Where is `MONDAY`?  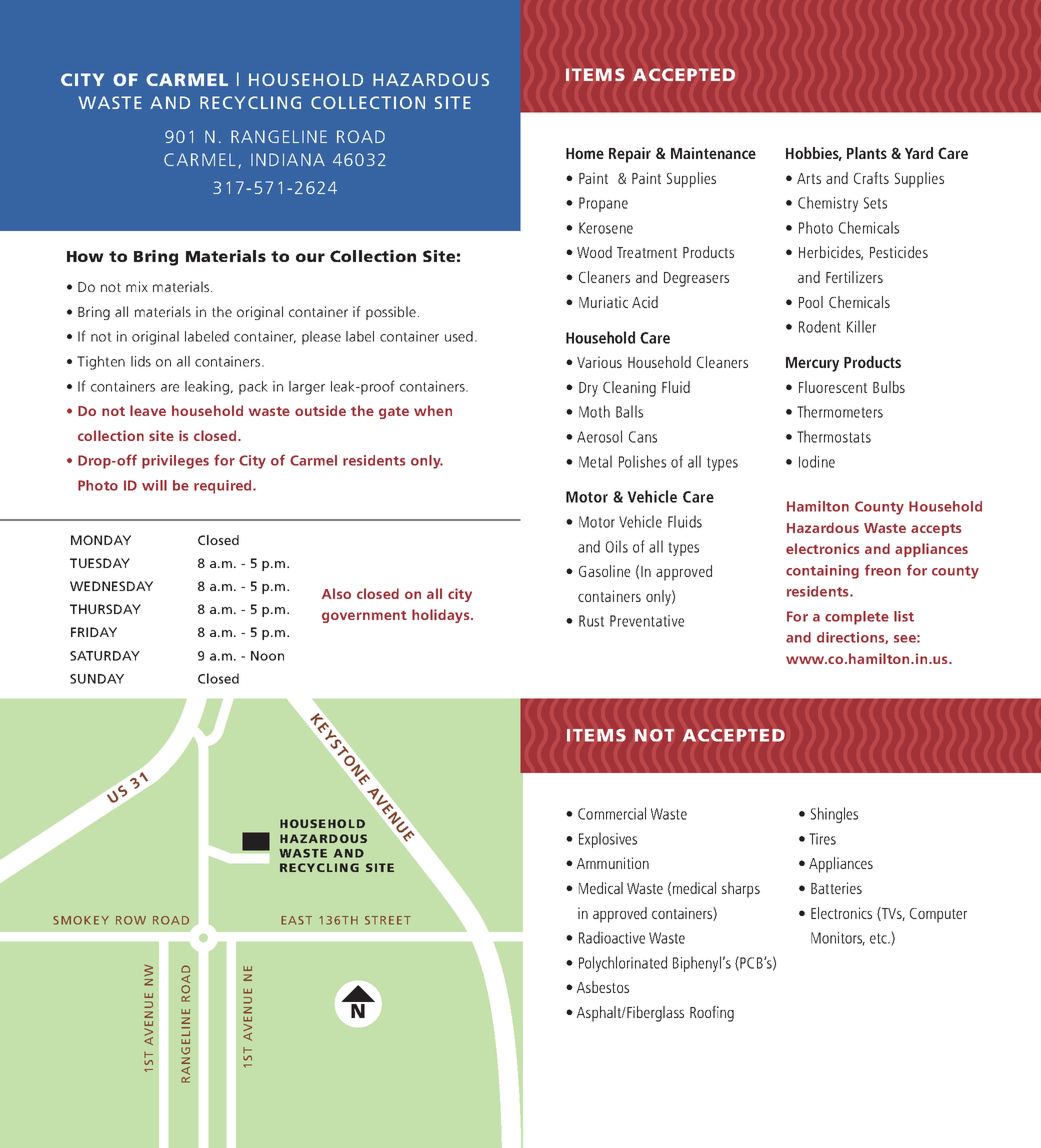
MONDAY is located at coordinates (101, 540).
